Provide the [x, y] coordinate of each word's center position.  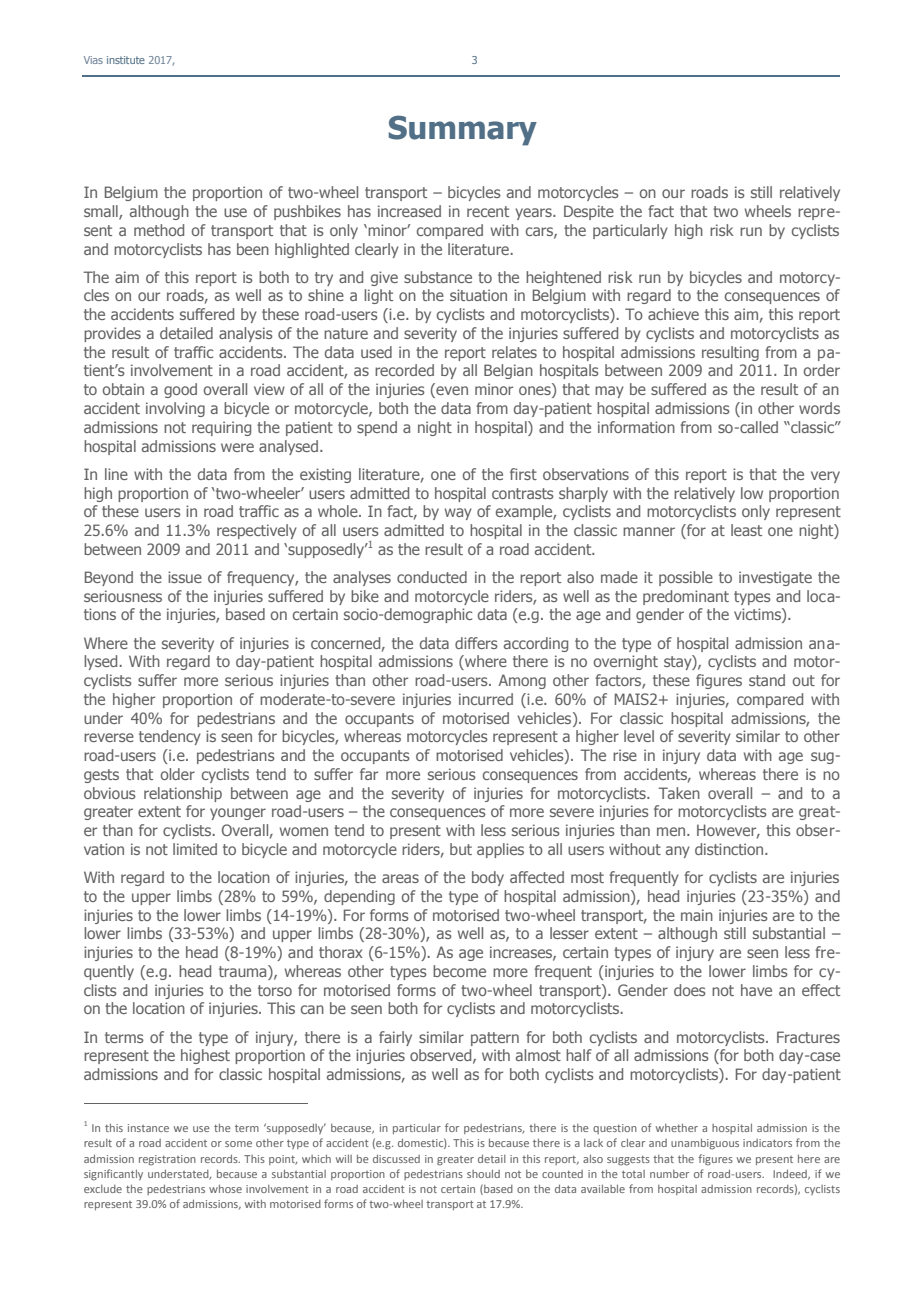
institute [126, 60]
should [483, 1174]
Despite [589, 212]
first [523, 474]
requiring [221, 428]
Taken [679, 793]
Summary [463, 130]
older [178, 774]
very [825, 477]
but [461, 849]
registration [167, 1160]
